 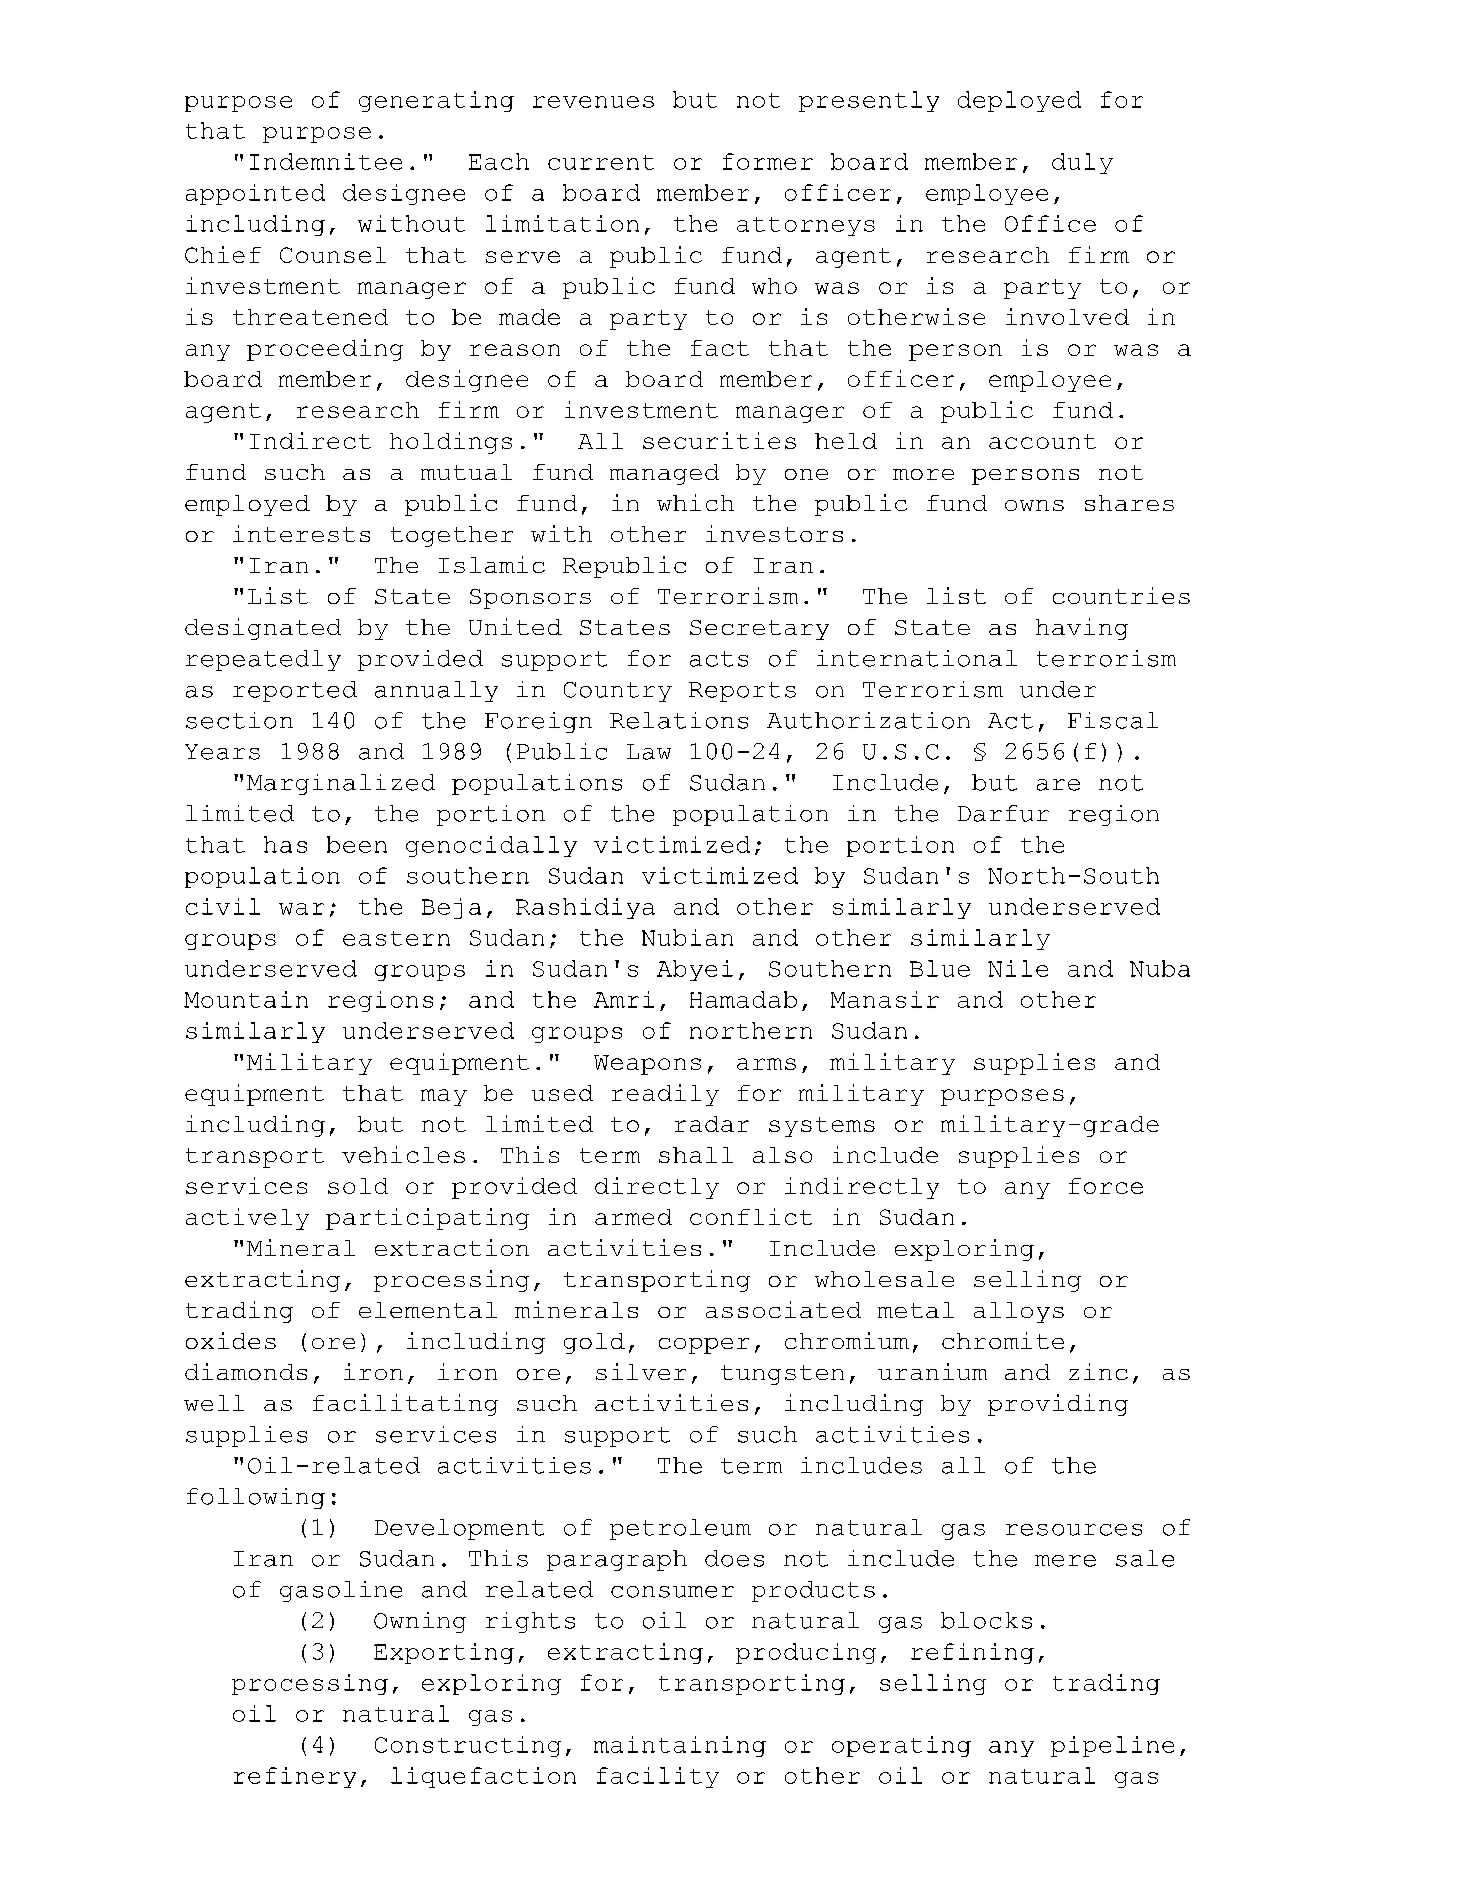 I want to click on Nubian, so click(x=687, y=937).
